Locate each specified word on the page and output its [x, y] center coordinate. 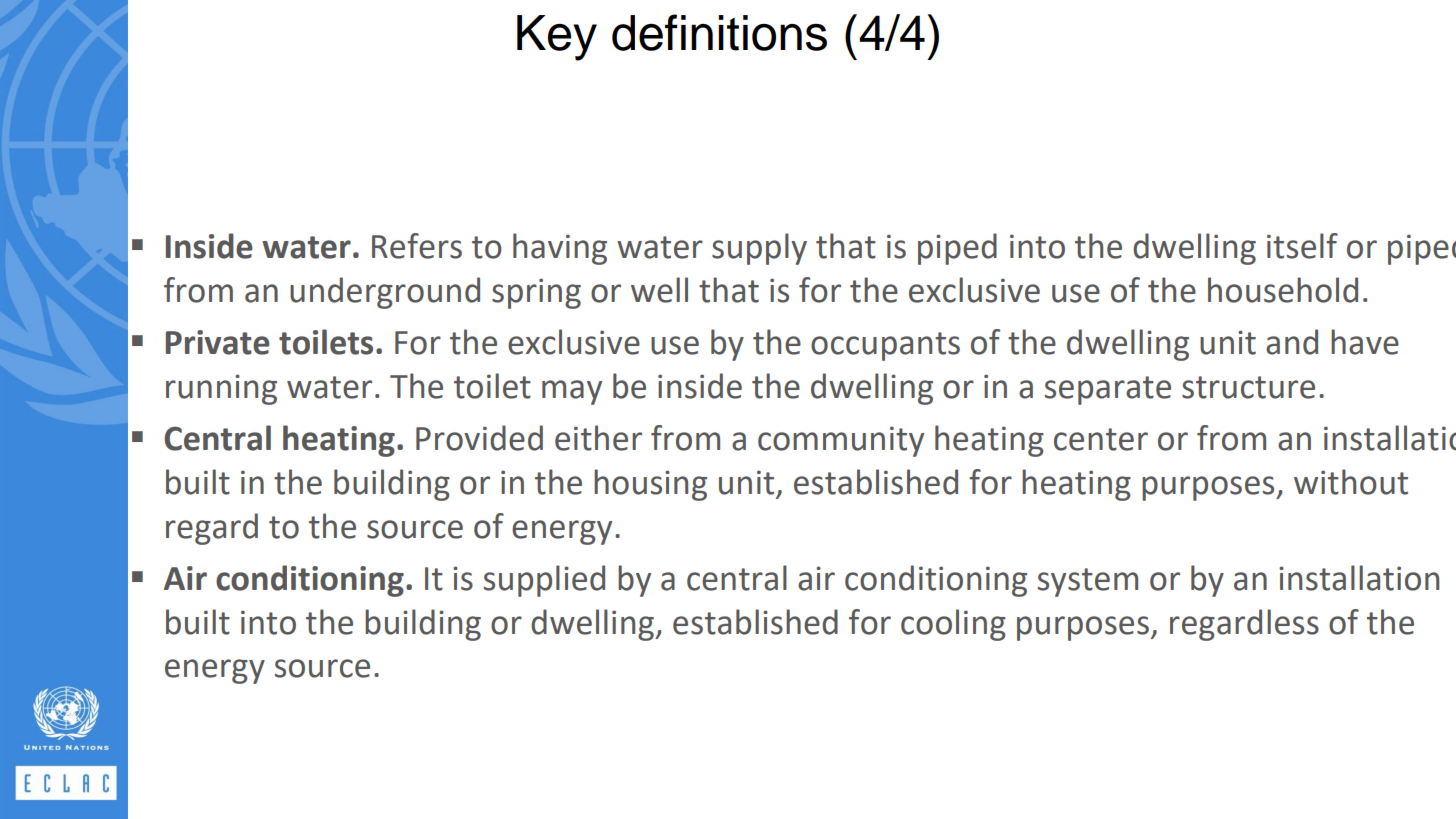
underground [385, 293]
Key [557, 38]
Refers [417, 246]
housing [650, 485]
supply [759, 249]
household [1283, 290]
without [1351, 482]
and [1292, 342]
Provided [479, 438]
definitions [719, 32]
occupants [885, 346]
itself [1302, 246]
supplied [544, 581]
